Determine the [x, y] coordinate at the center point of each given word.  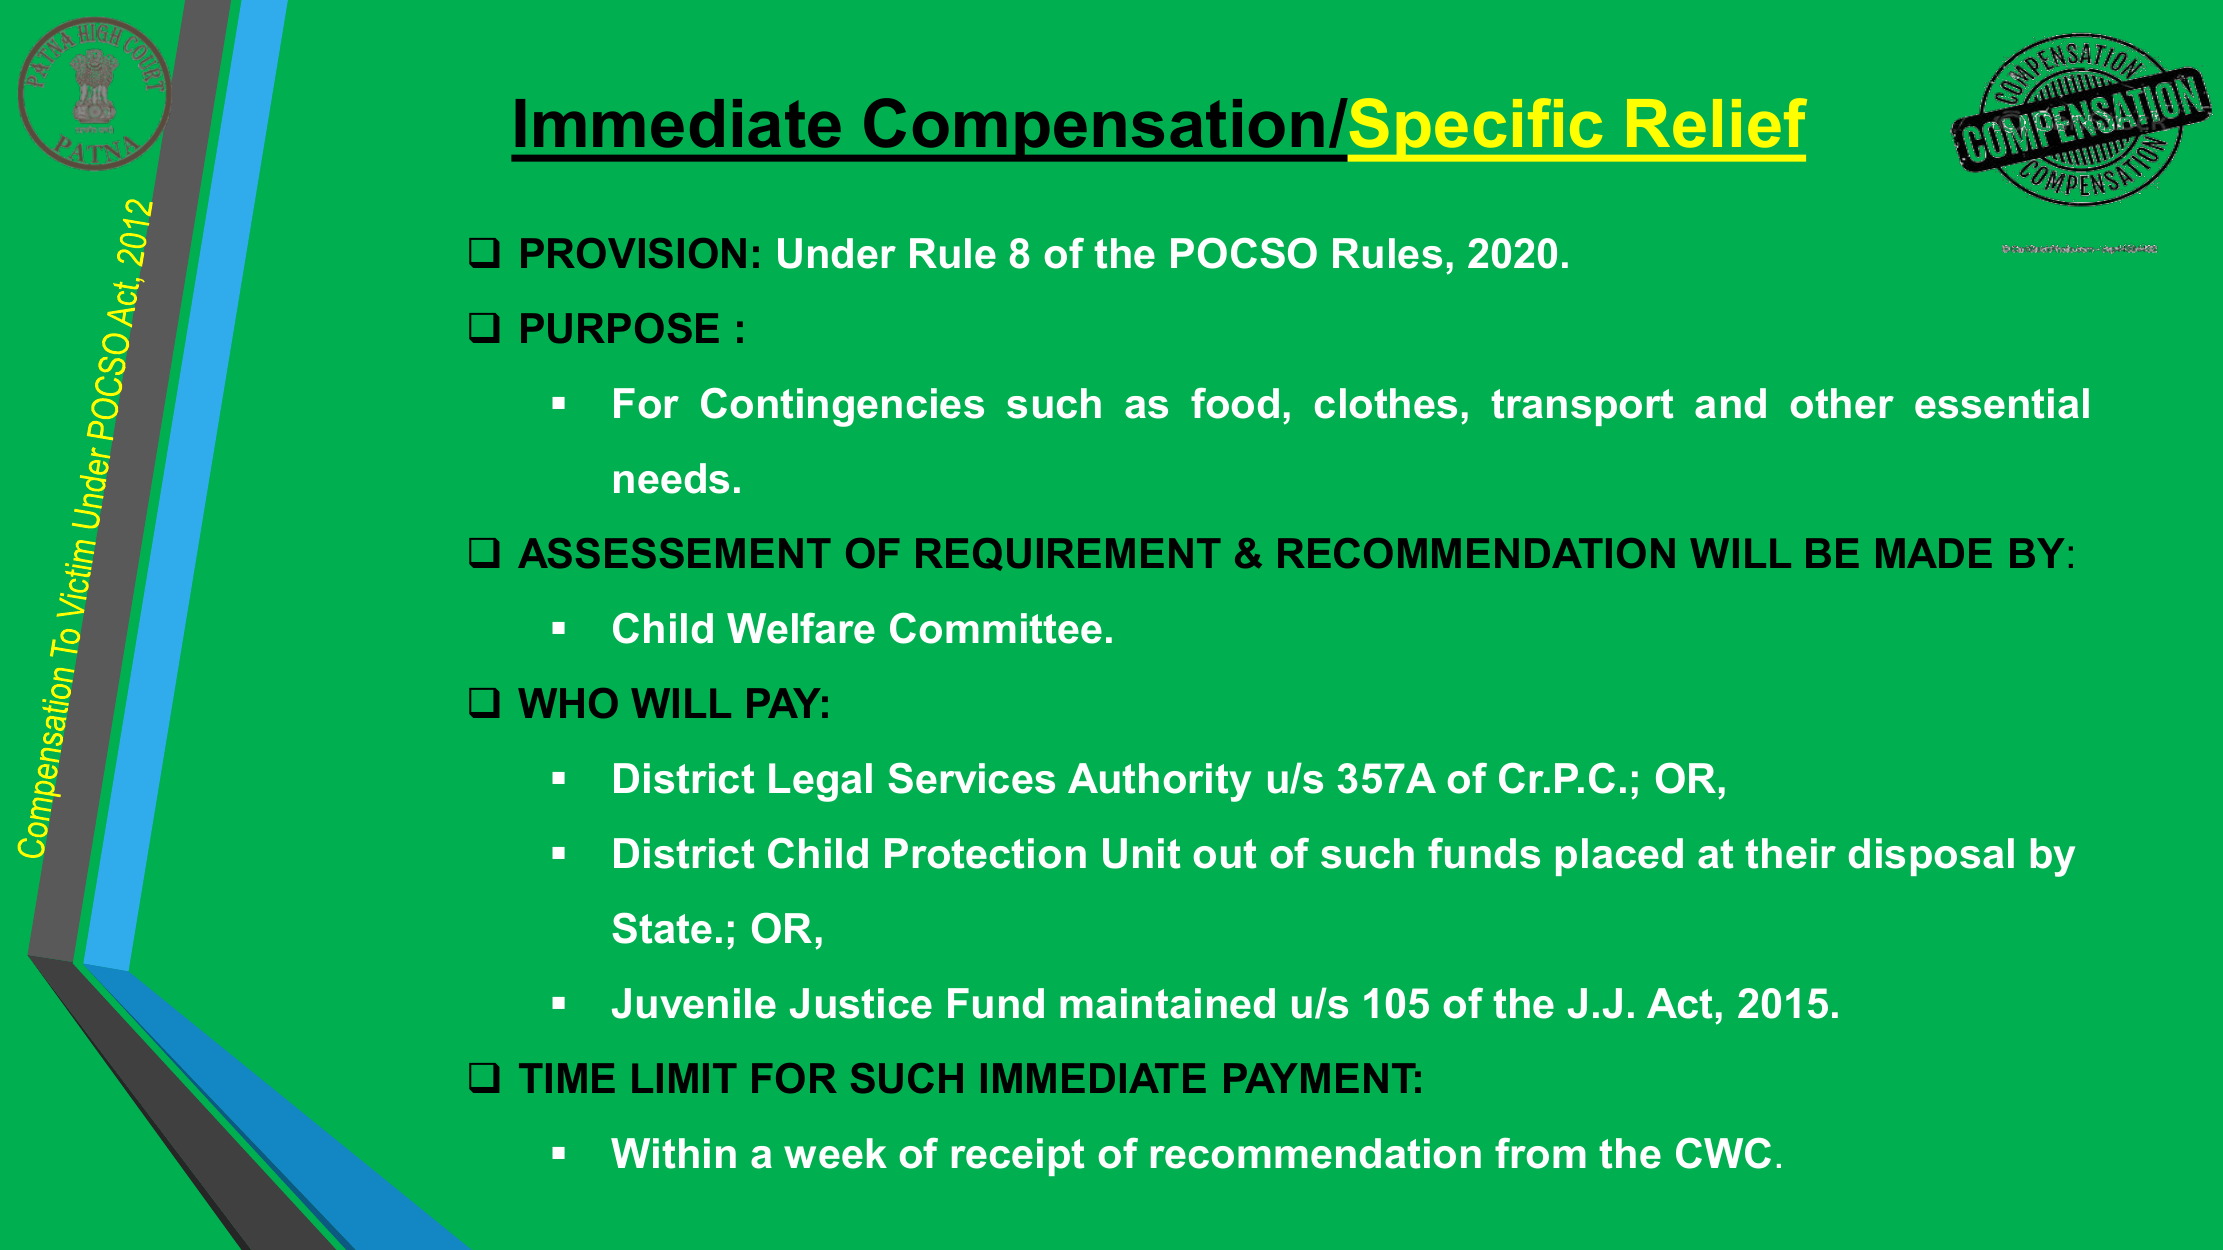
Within [673, 1153]
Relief [1717, 123]
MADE [1934, 553]
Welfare [801, 628]
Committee [996, 628]
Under [837, 253]
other [1842, 403]
